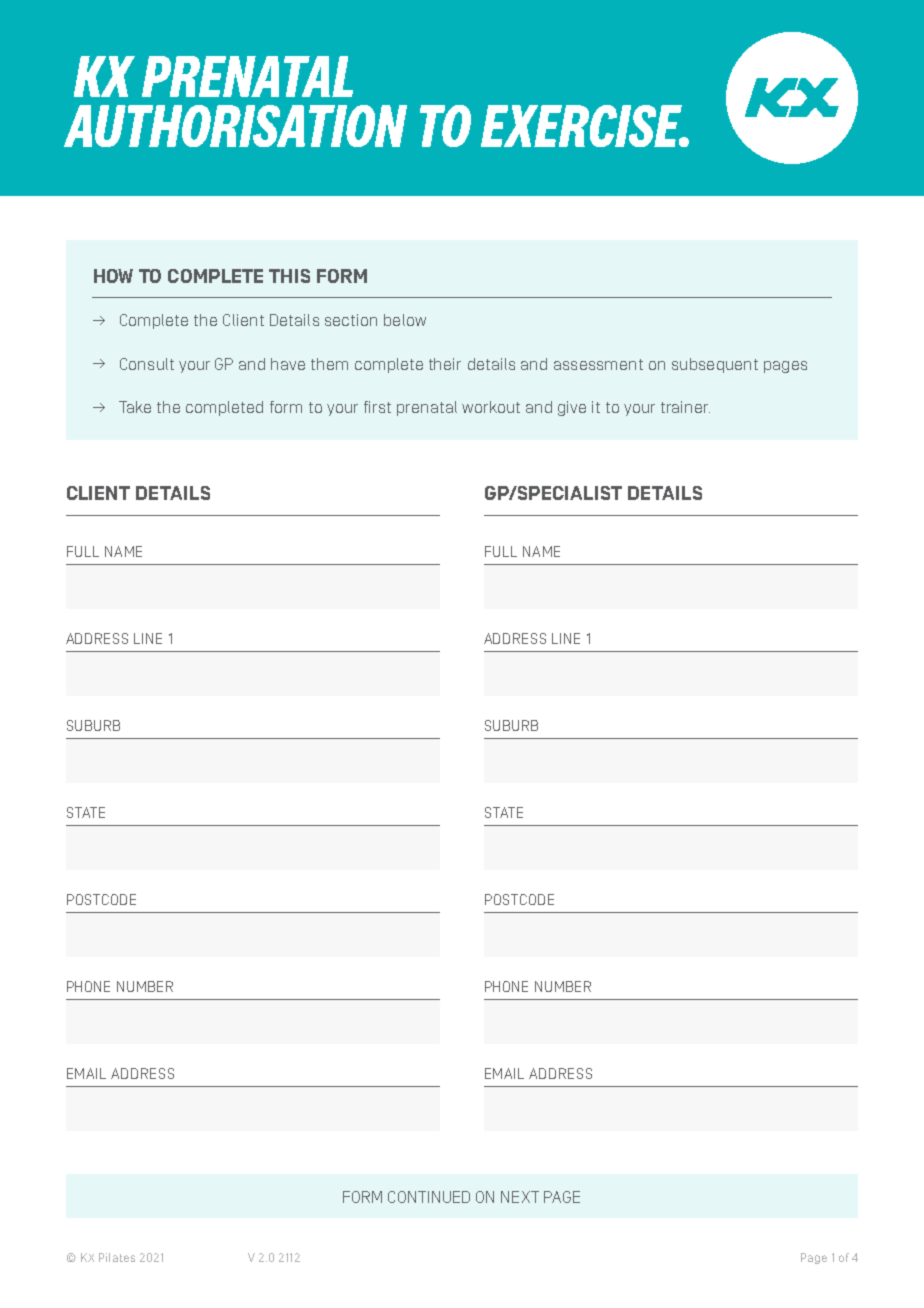  Describe the element at coordinates (288, 364) in the screenshot. I see `have` at that location.
